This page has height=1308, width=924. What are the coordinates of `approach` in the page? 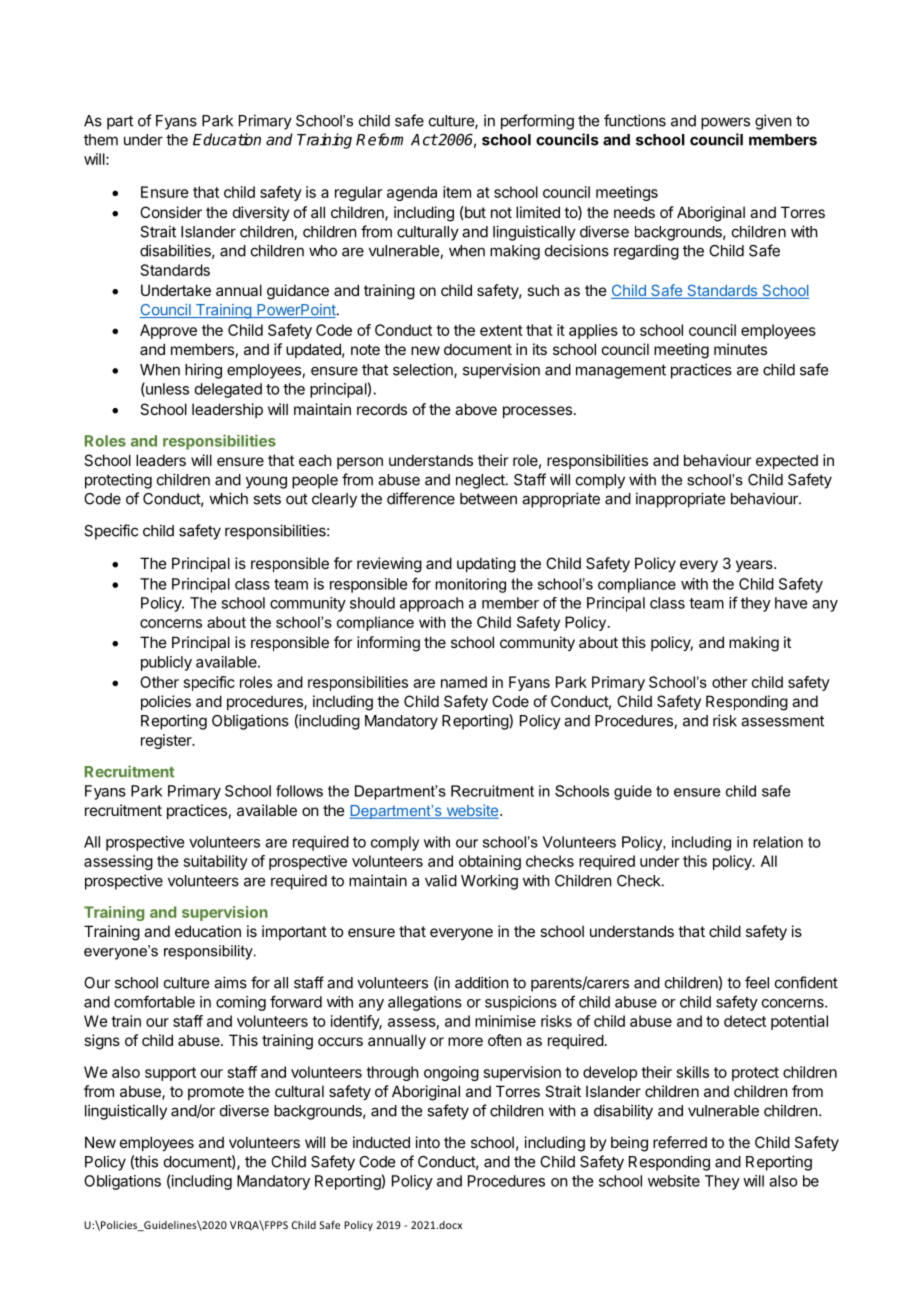 It's located at (432, 604).
